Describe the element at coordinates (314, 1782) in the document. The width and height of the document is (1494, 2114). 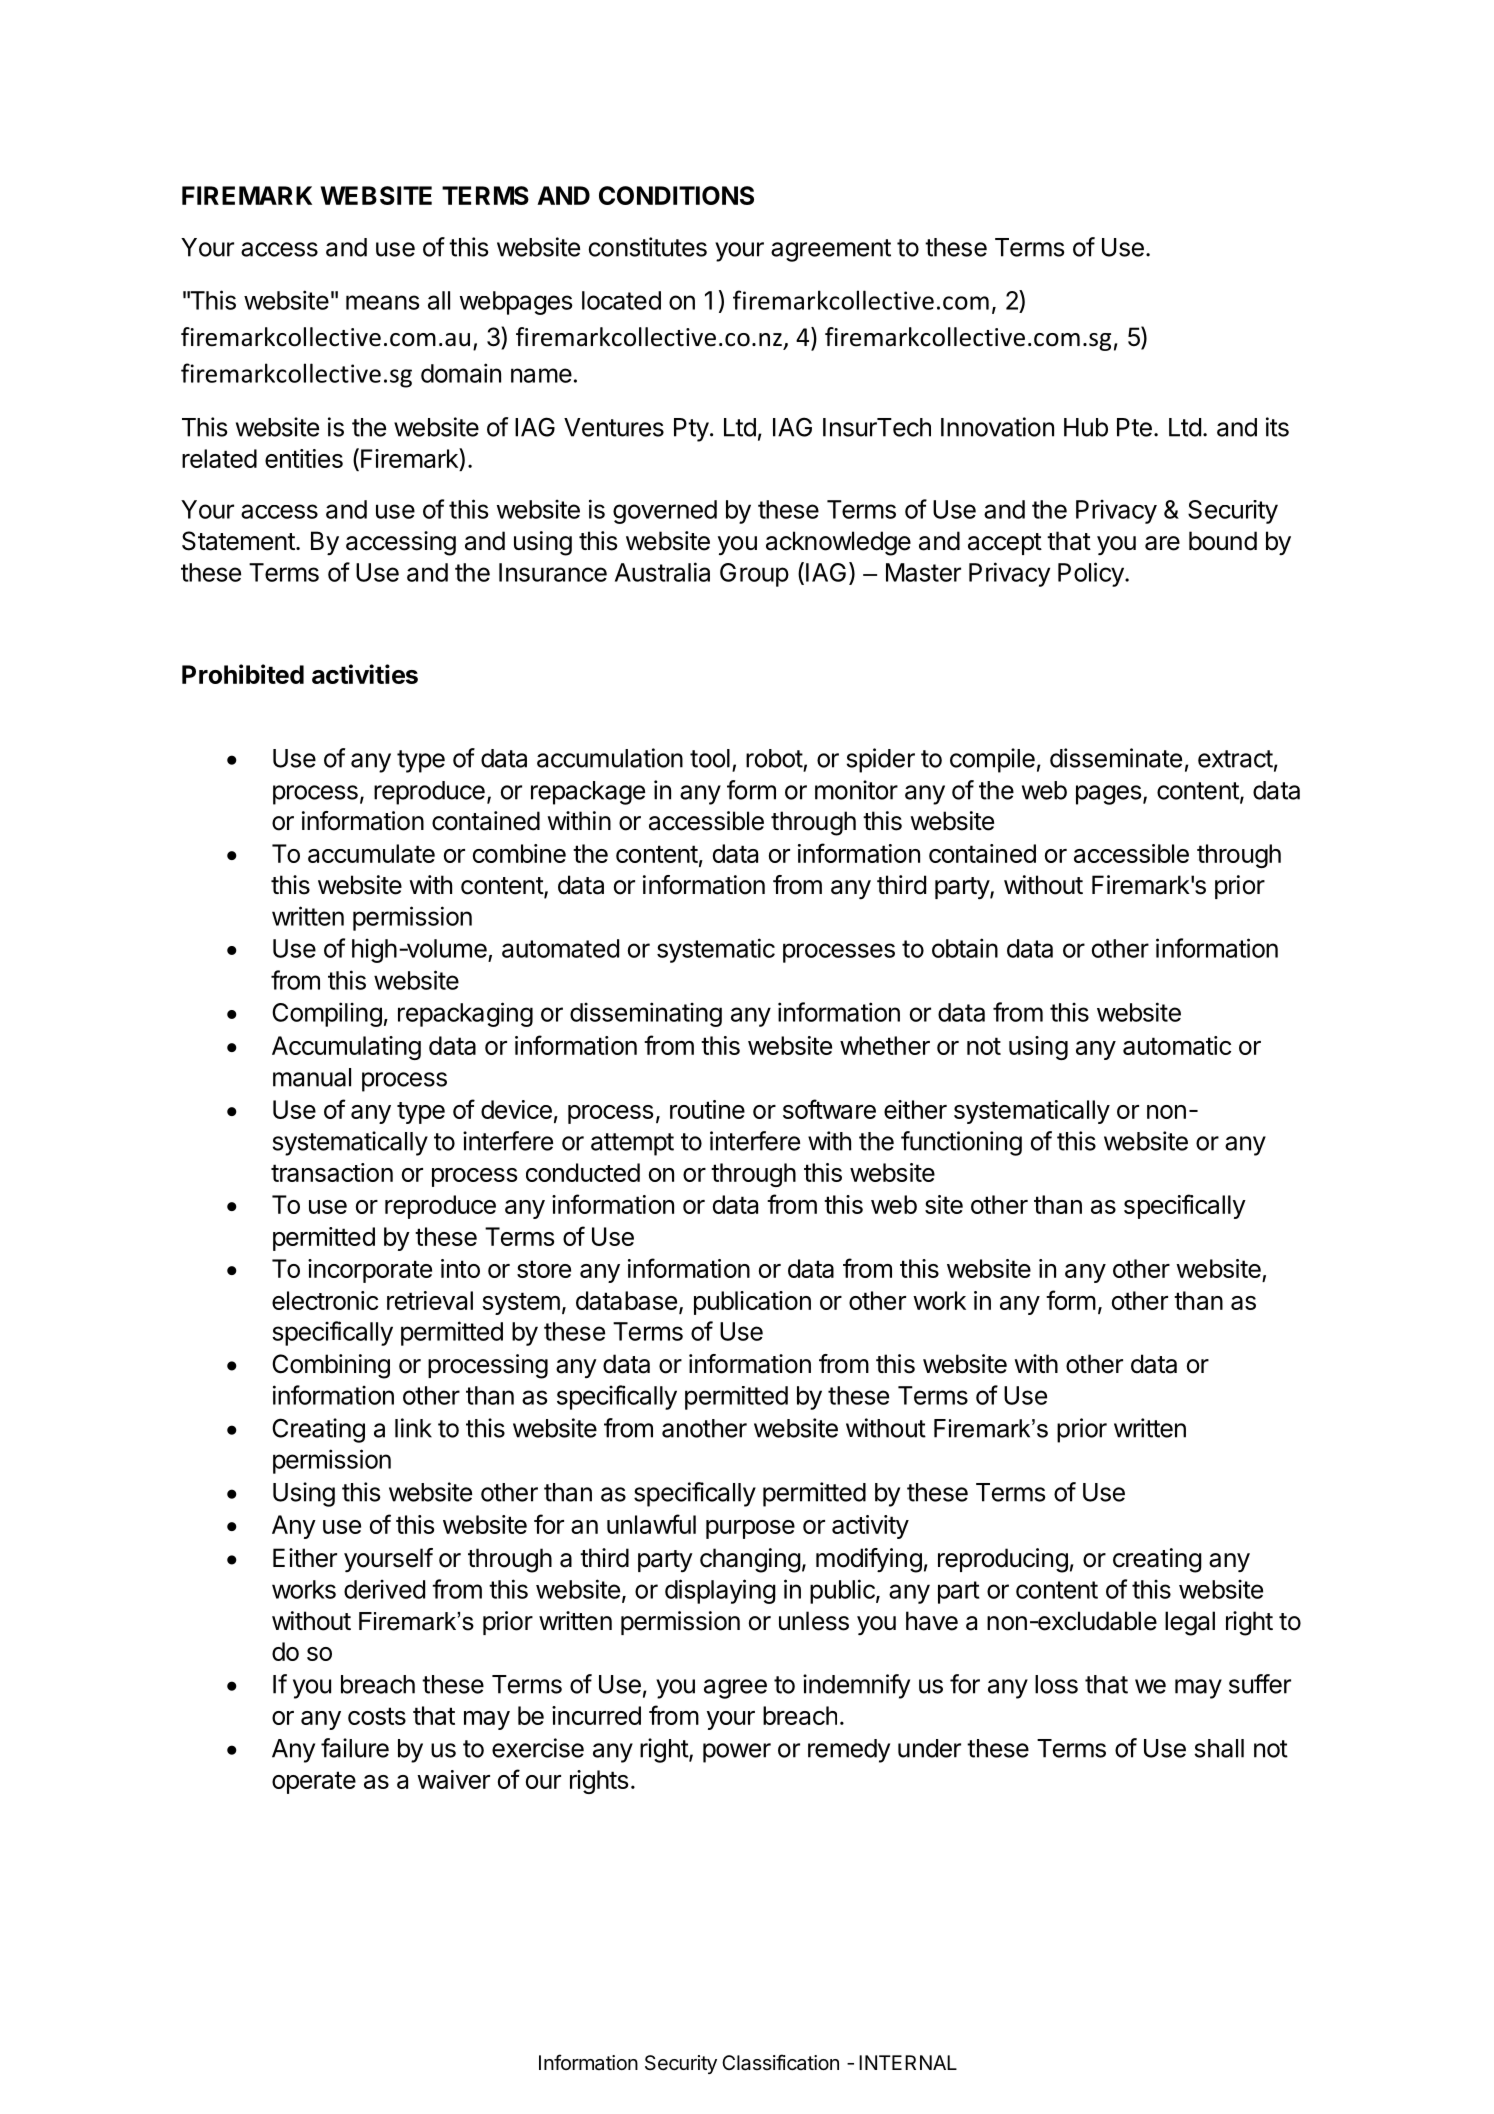
I see `operate` at that location.
